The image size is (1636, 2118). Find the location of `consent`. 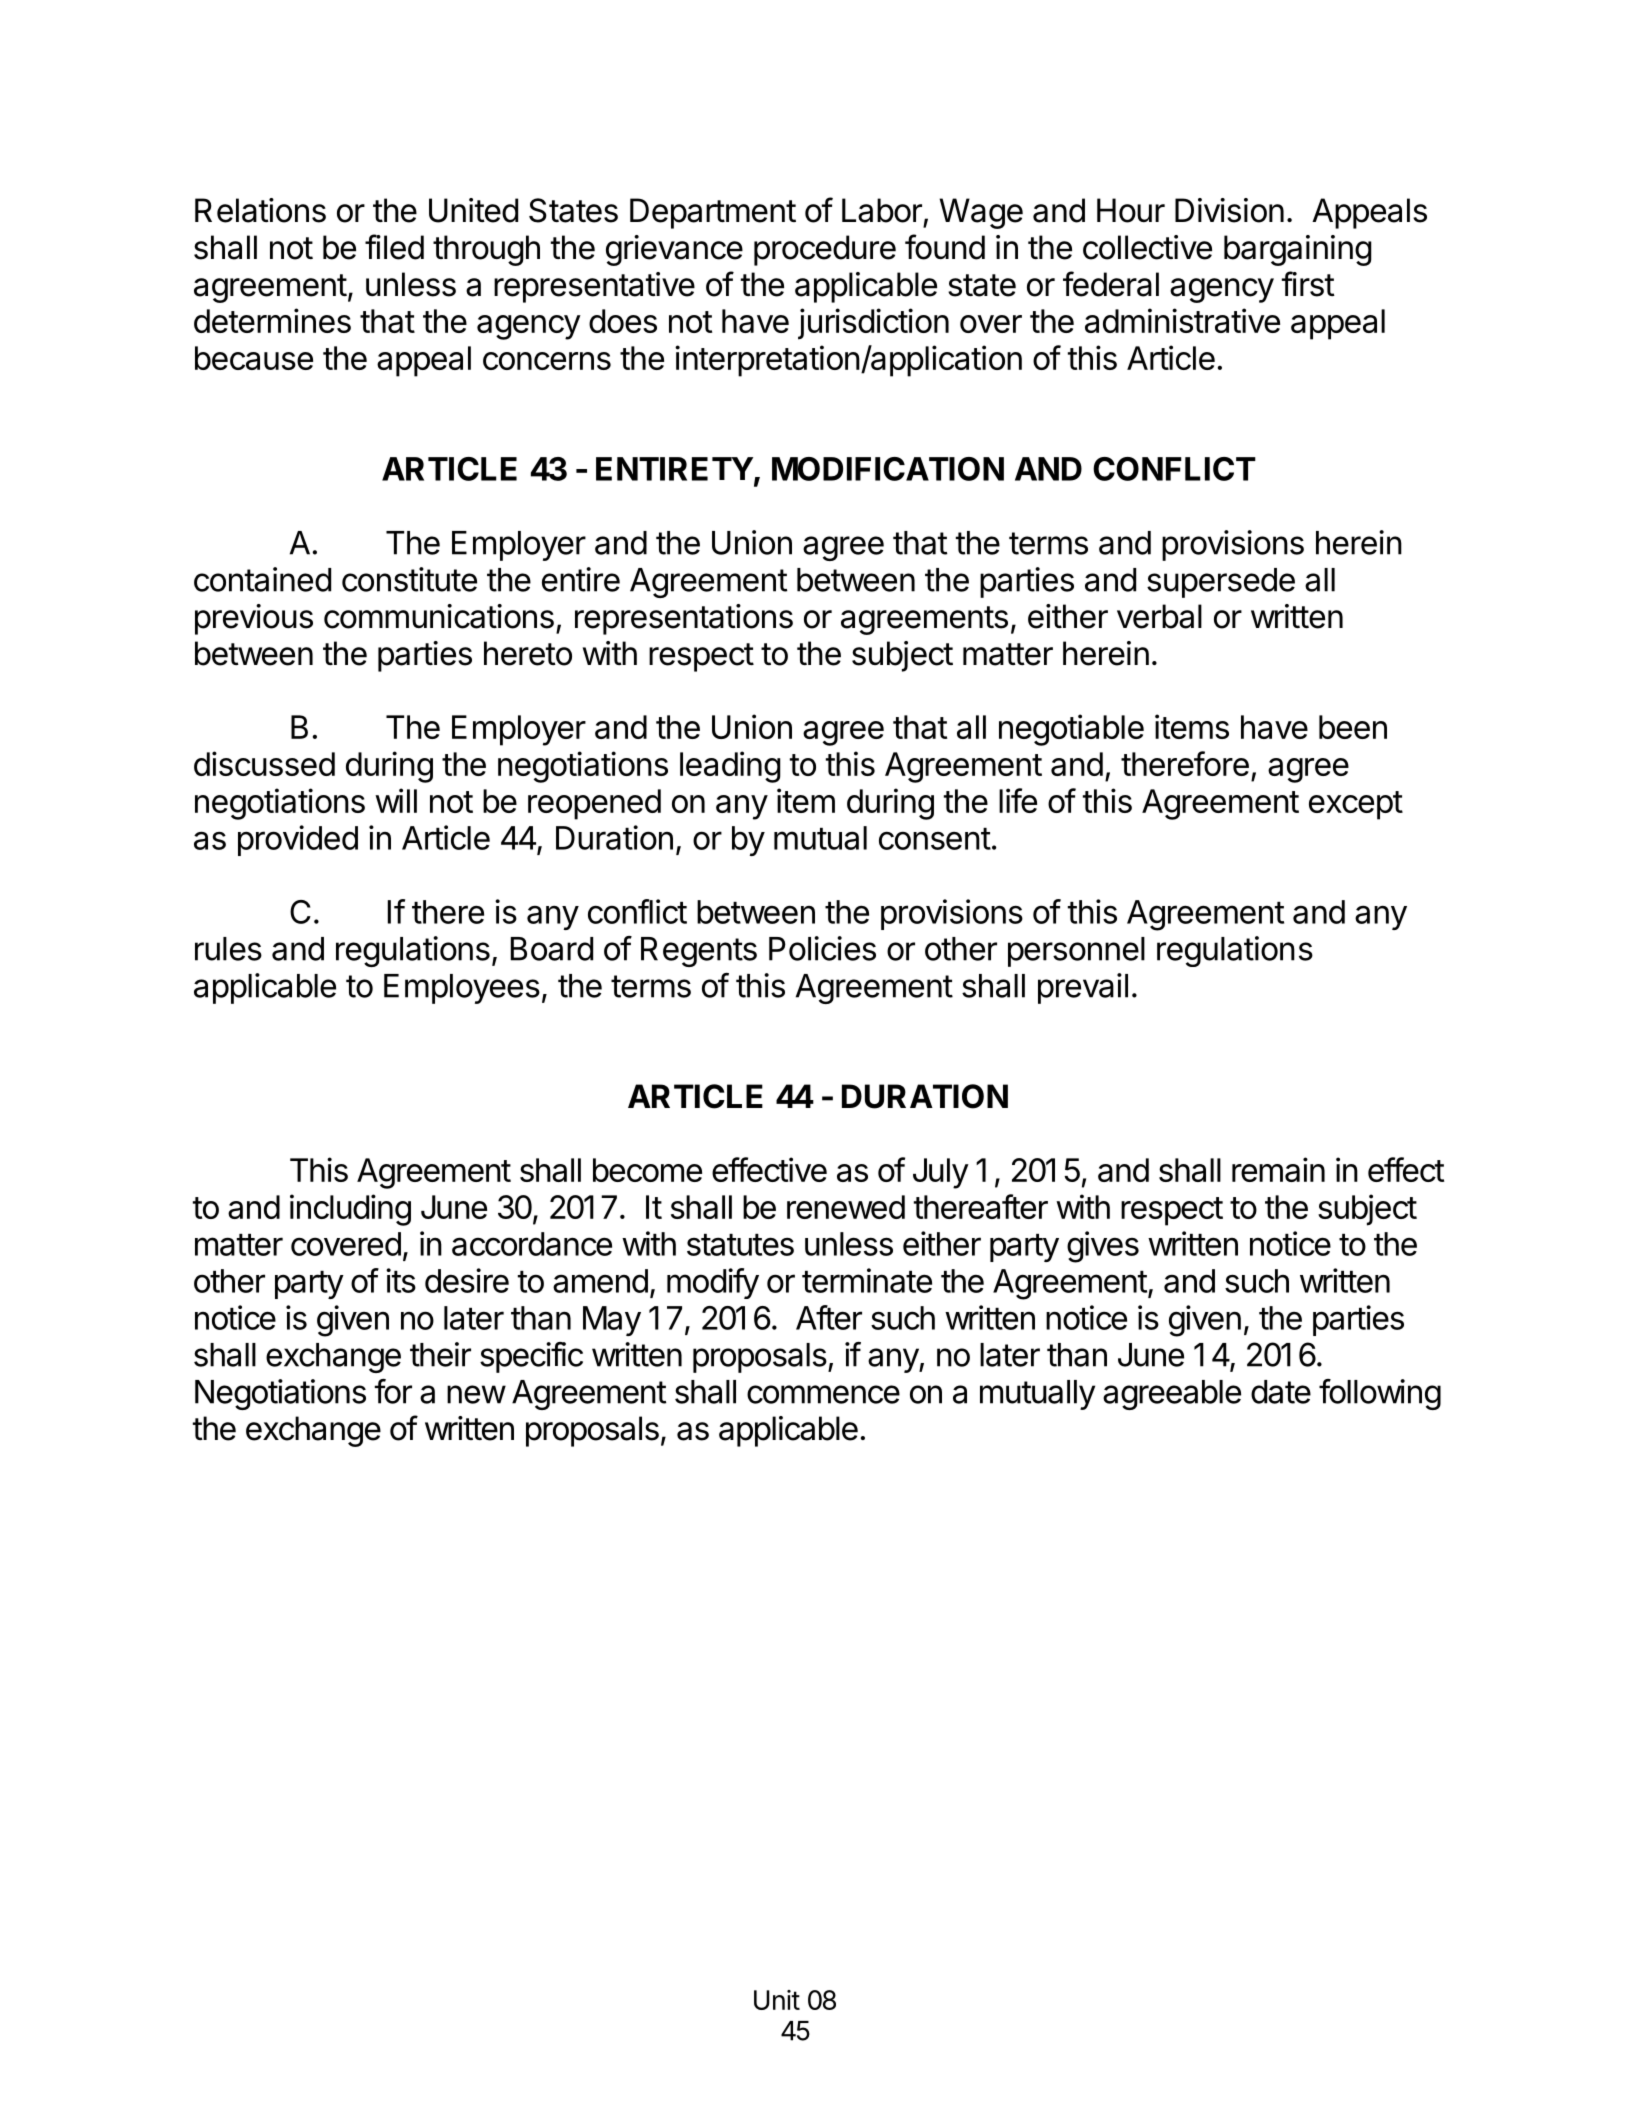

consent is located at coordinates (935, 839).
